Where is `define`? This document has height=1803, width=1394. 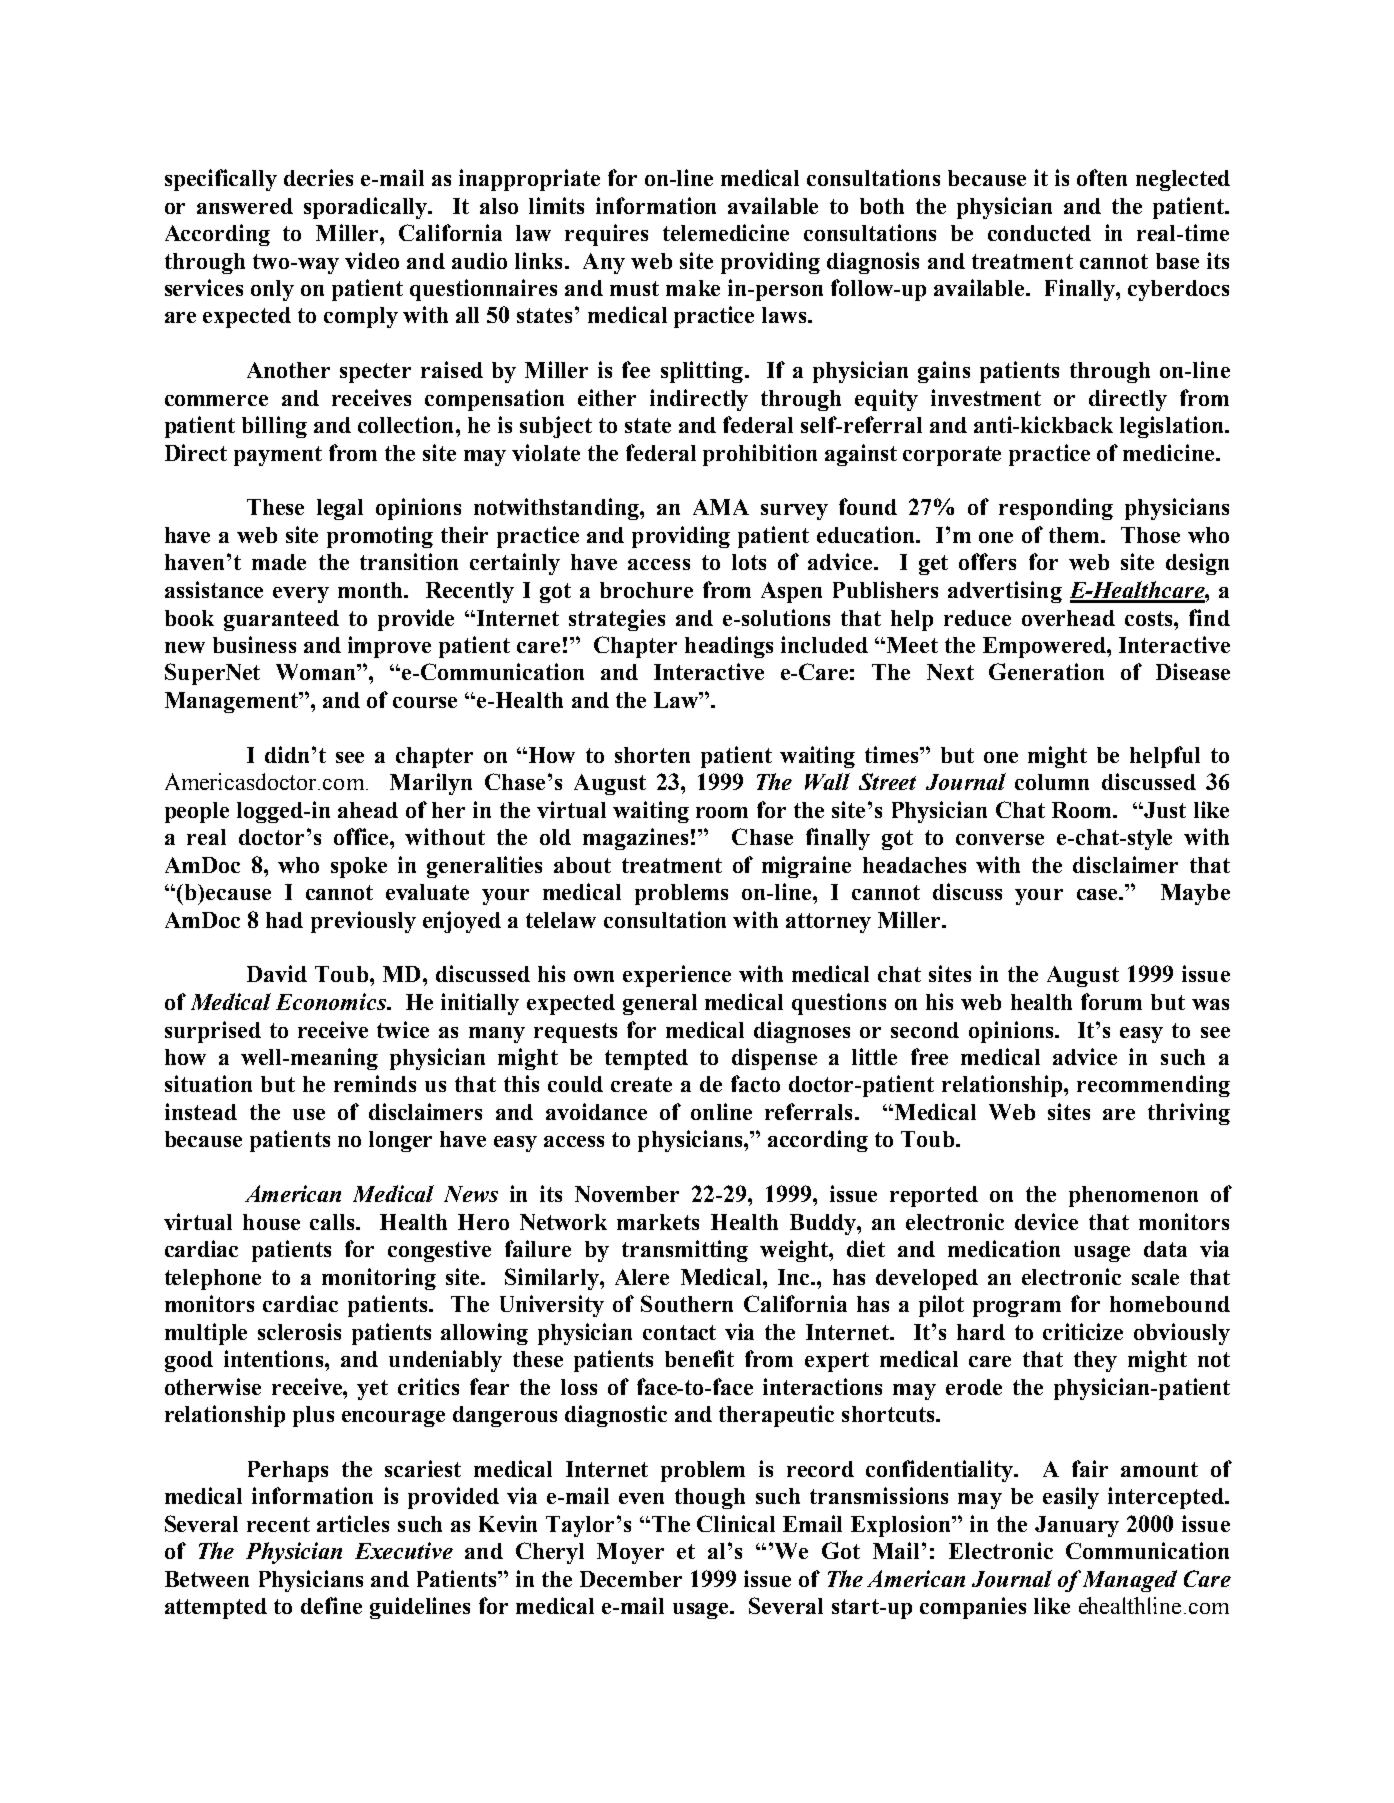 define is located at coordinates (331, 1605).
